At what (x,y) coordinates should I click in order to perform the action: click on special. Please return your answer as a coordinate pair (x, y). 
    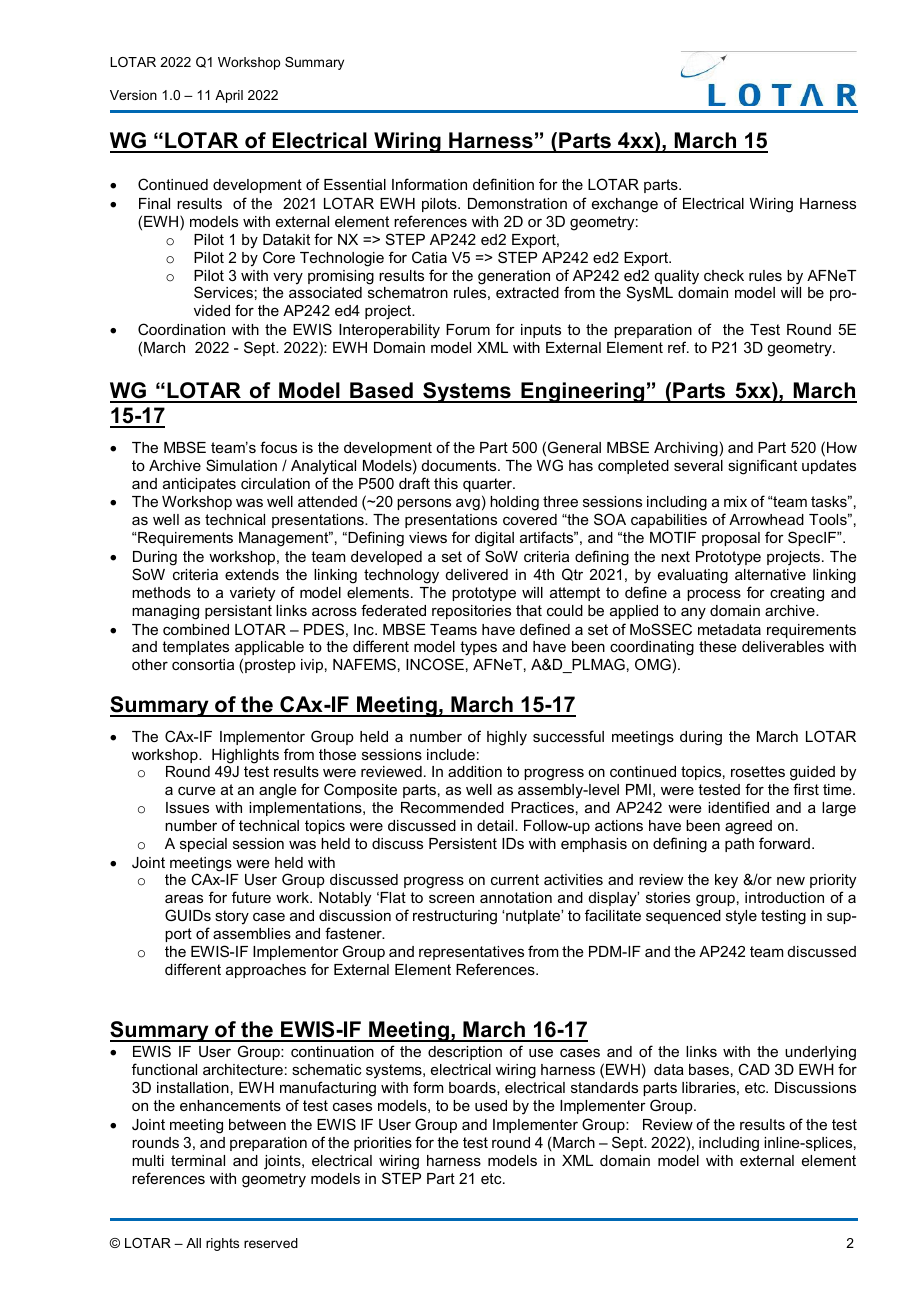
    Looking at the image, I should click on (203, 845).
